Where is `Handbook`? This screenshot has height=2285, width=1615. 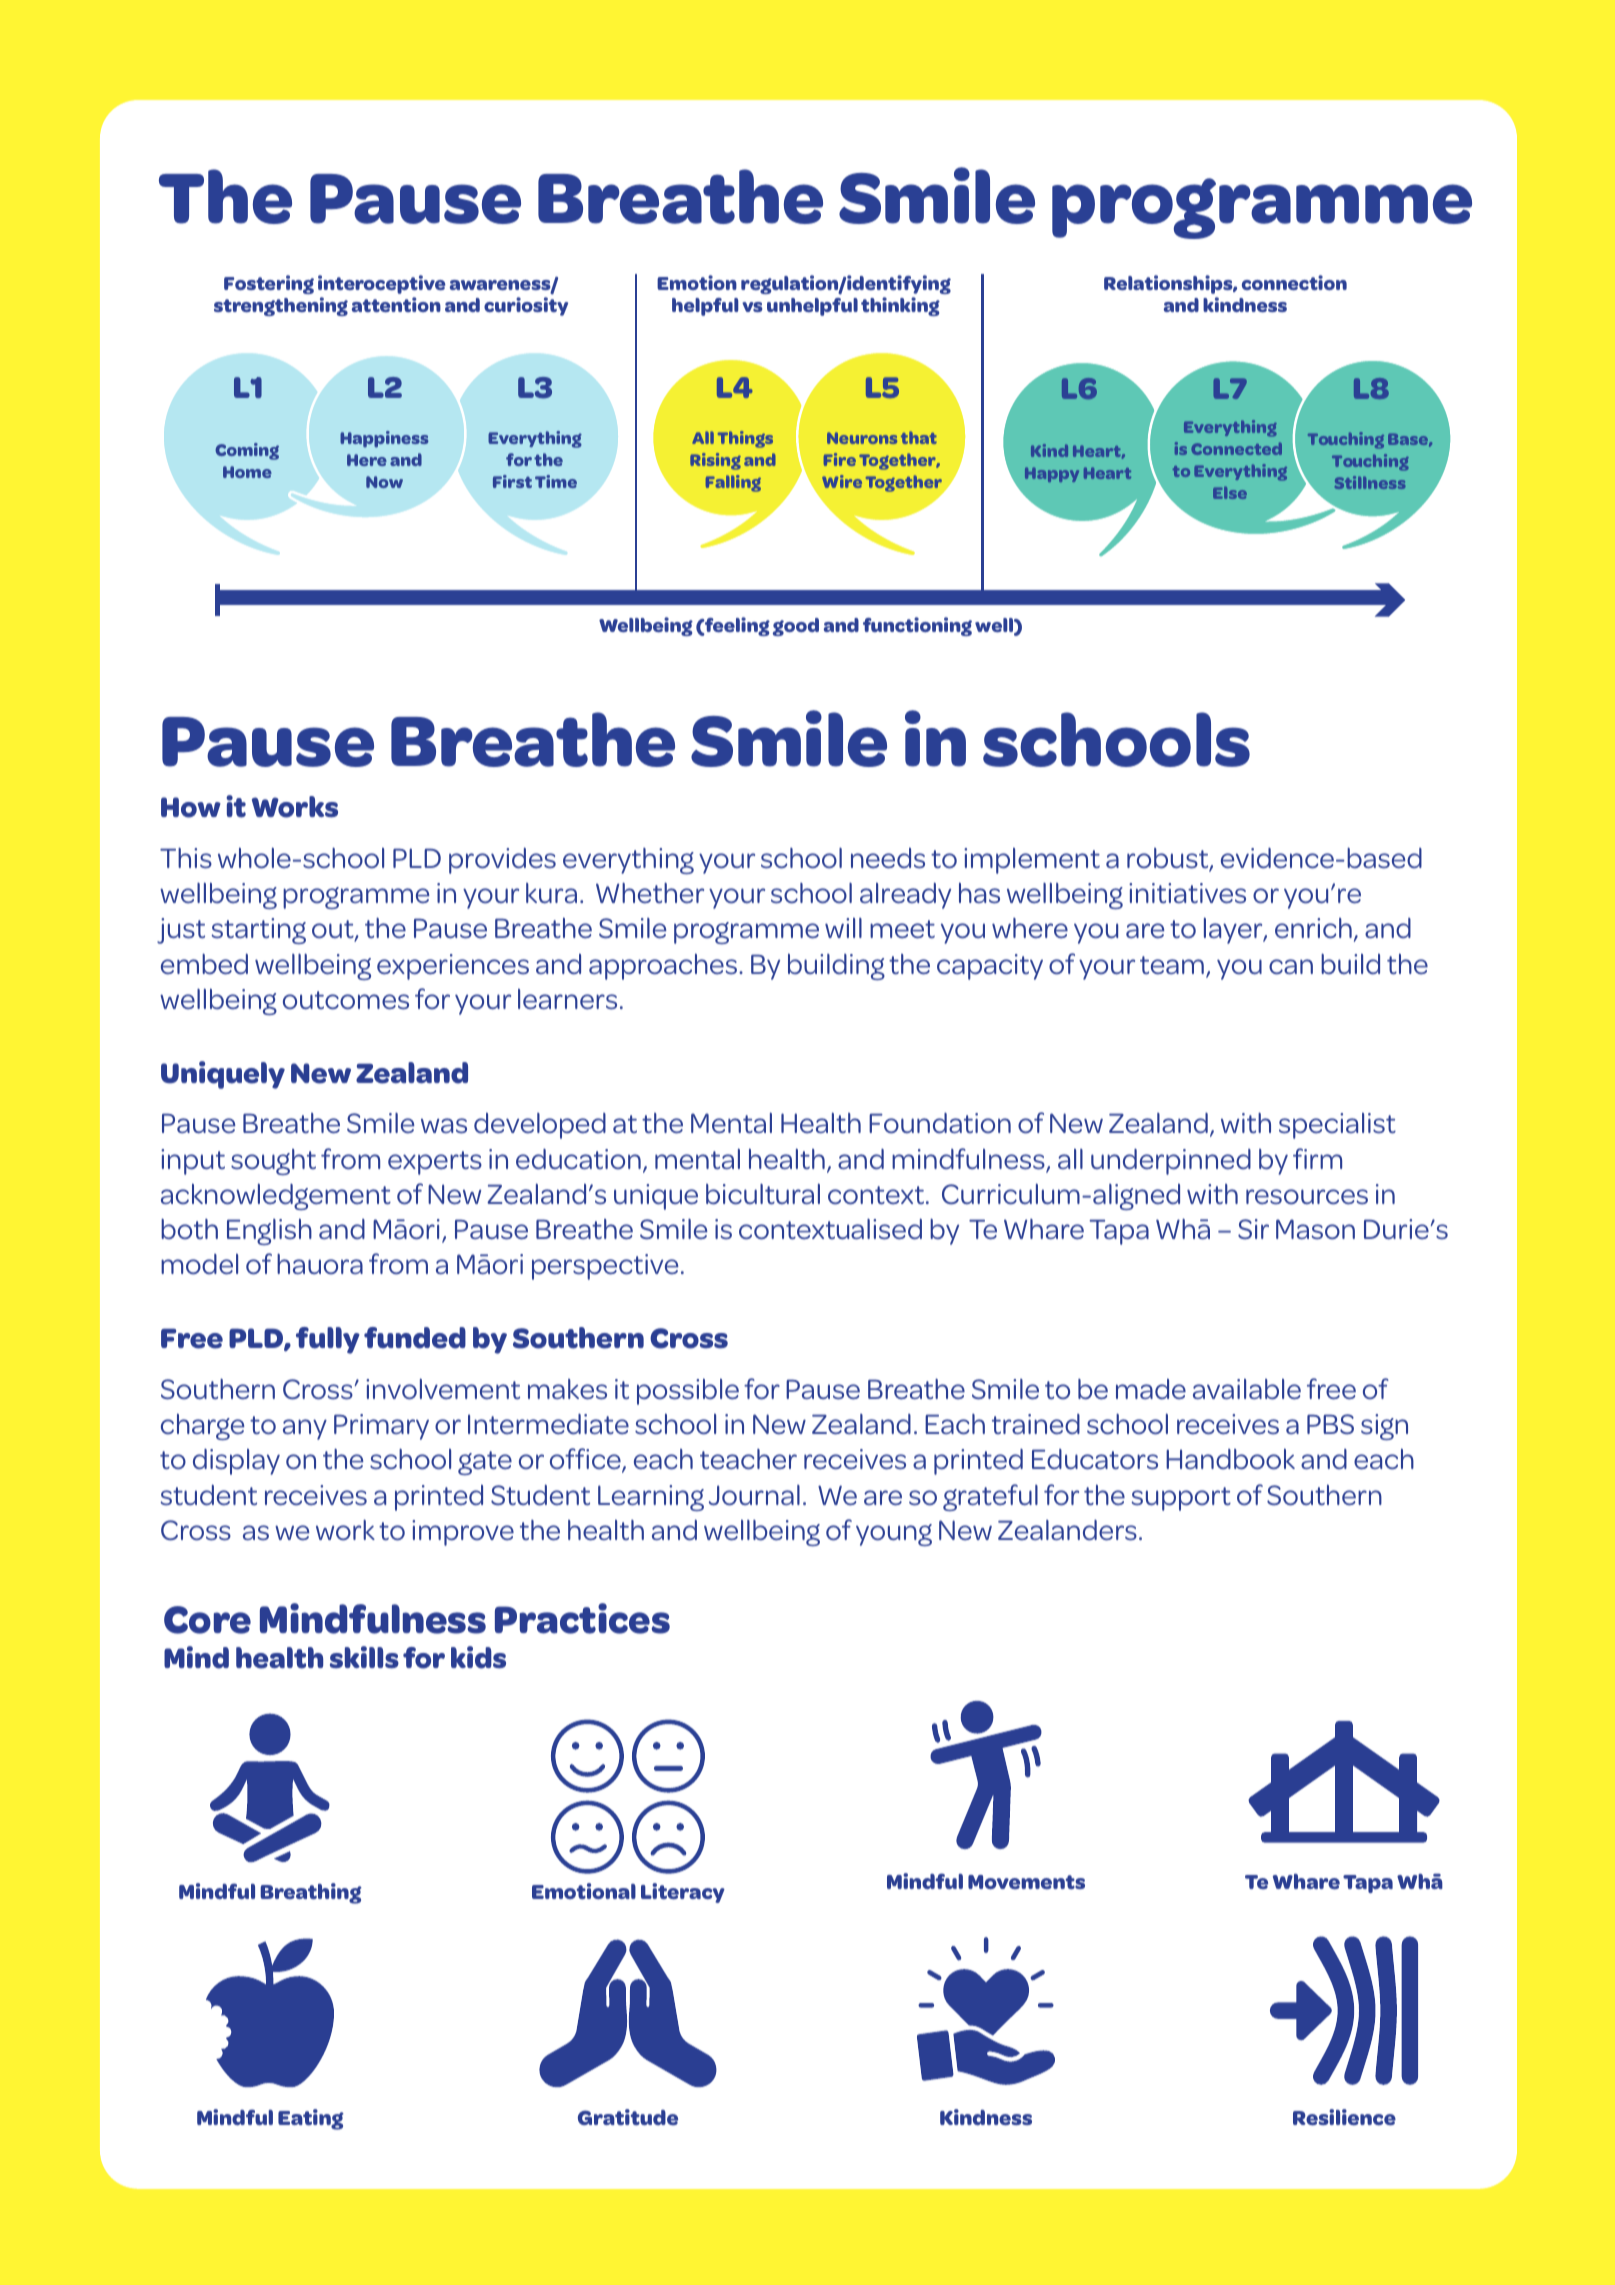 Handbook is located at coordinates (1230, 1459).
